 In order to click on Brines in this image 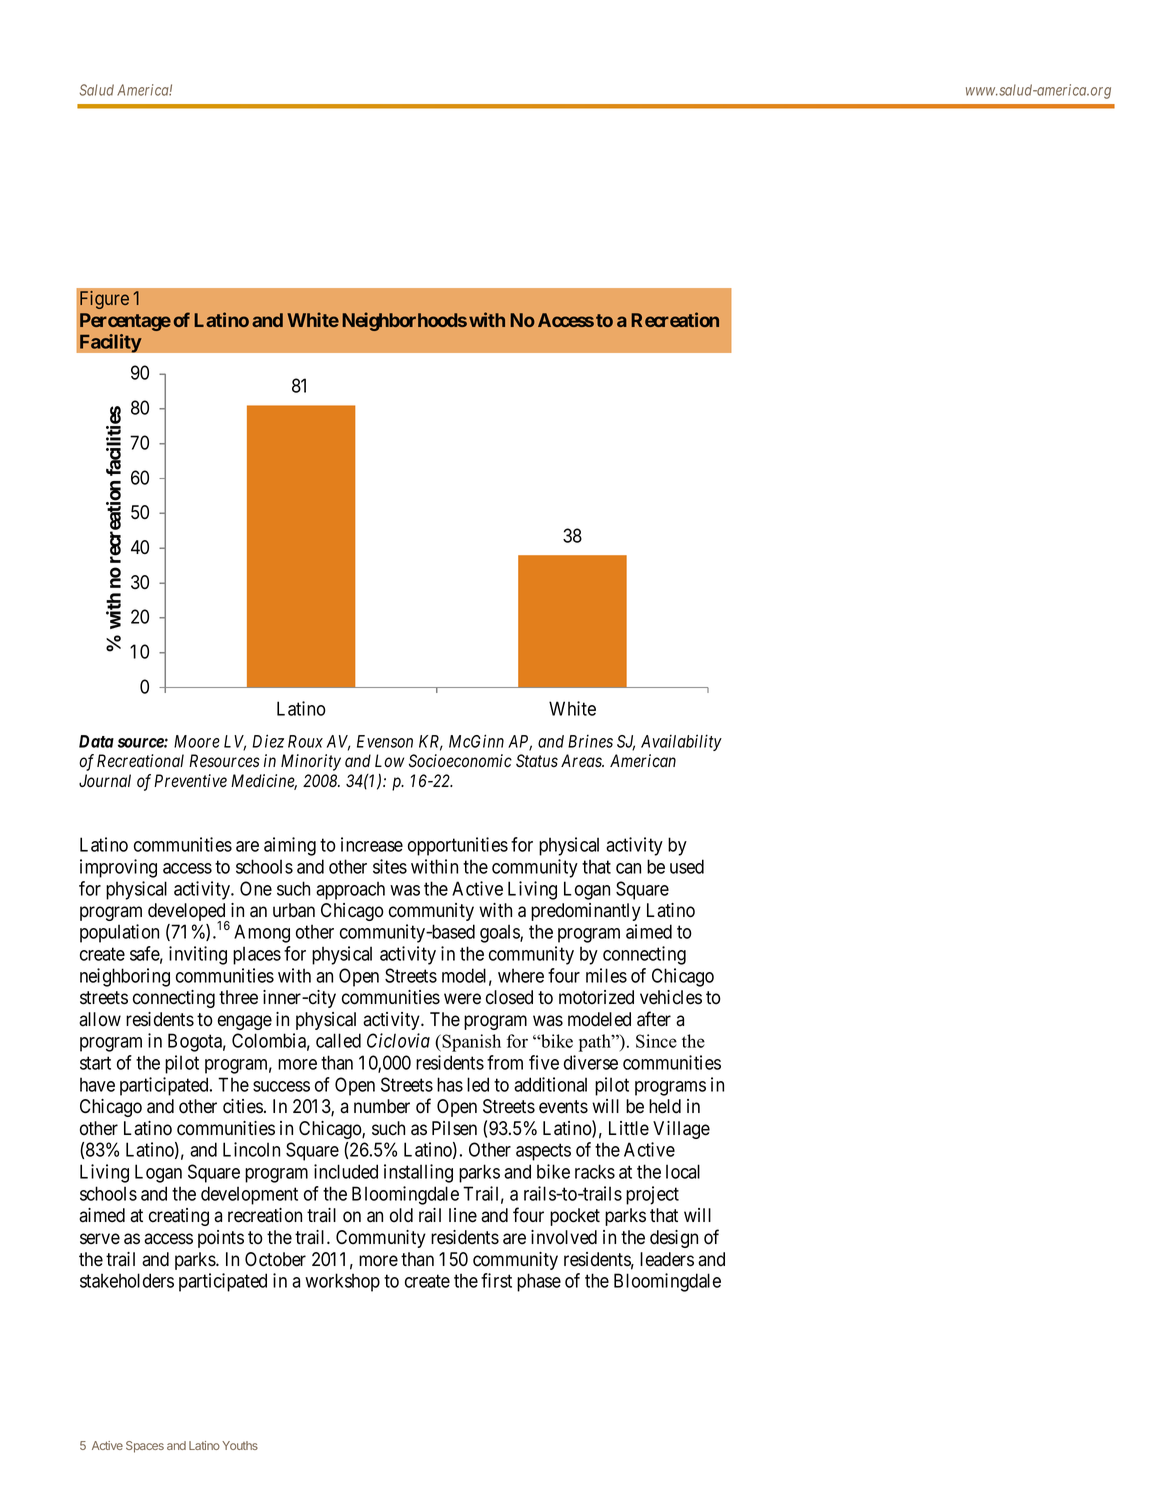, I will do `click(590, 741)`.
